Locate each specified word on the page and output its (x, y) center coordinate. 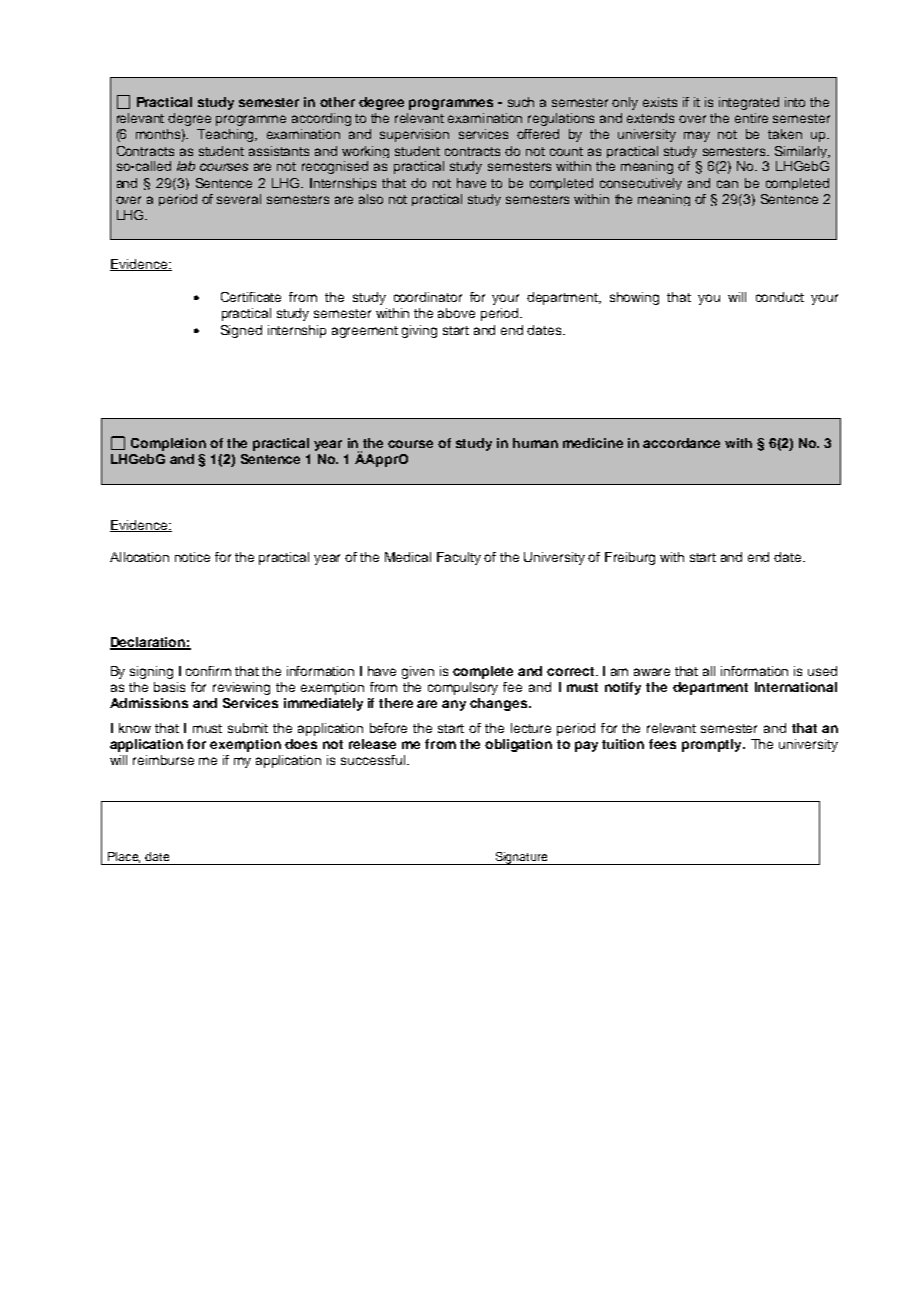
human (535, 443)
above (456, 313)
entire (751, 118)
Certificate (251, 297)
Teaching (227, 135)
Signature (521, 858)
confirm (208, 671)
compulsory (463, 688)
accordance (681, 443)
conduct (780, 297)
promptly (713, 745)
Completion (168, 444)
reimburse (163, 760)
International (796, 687)
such (521, 102)
